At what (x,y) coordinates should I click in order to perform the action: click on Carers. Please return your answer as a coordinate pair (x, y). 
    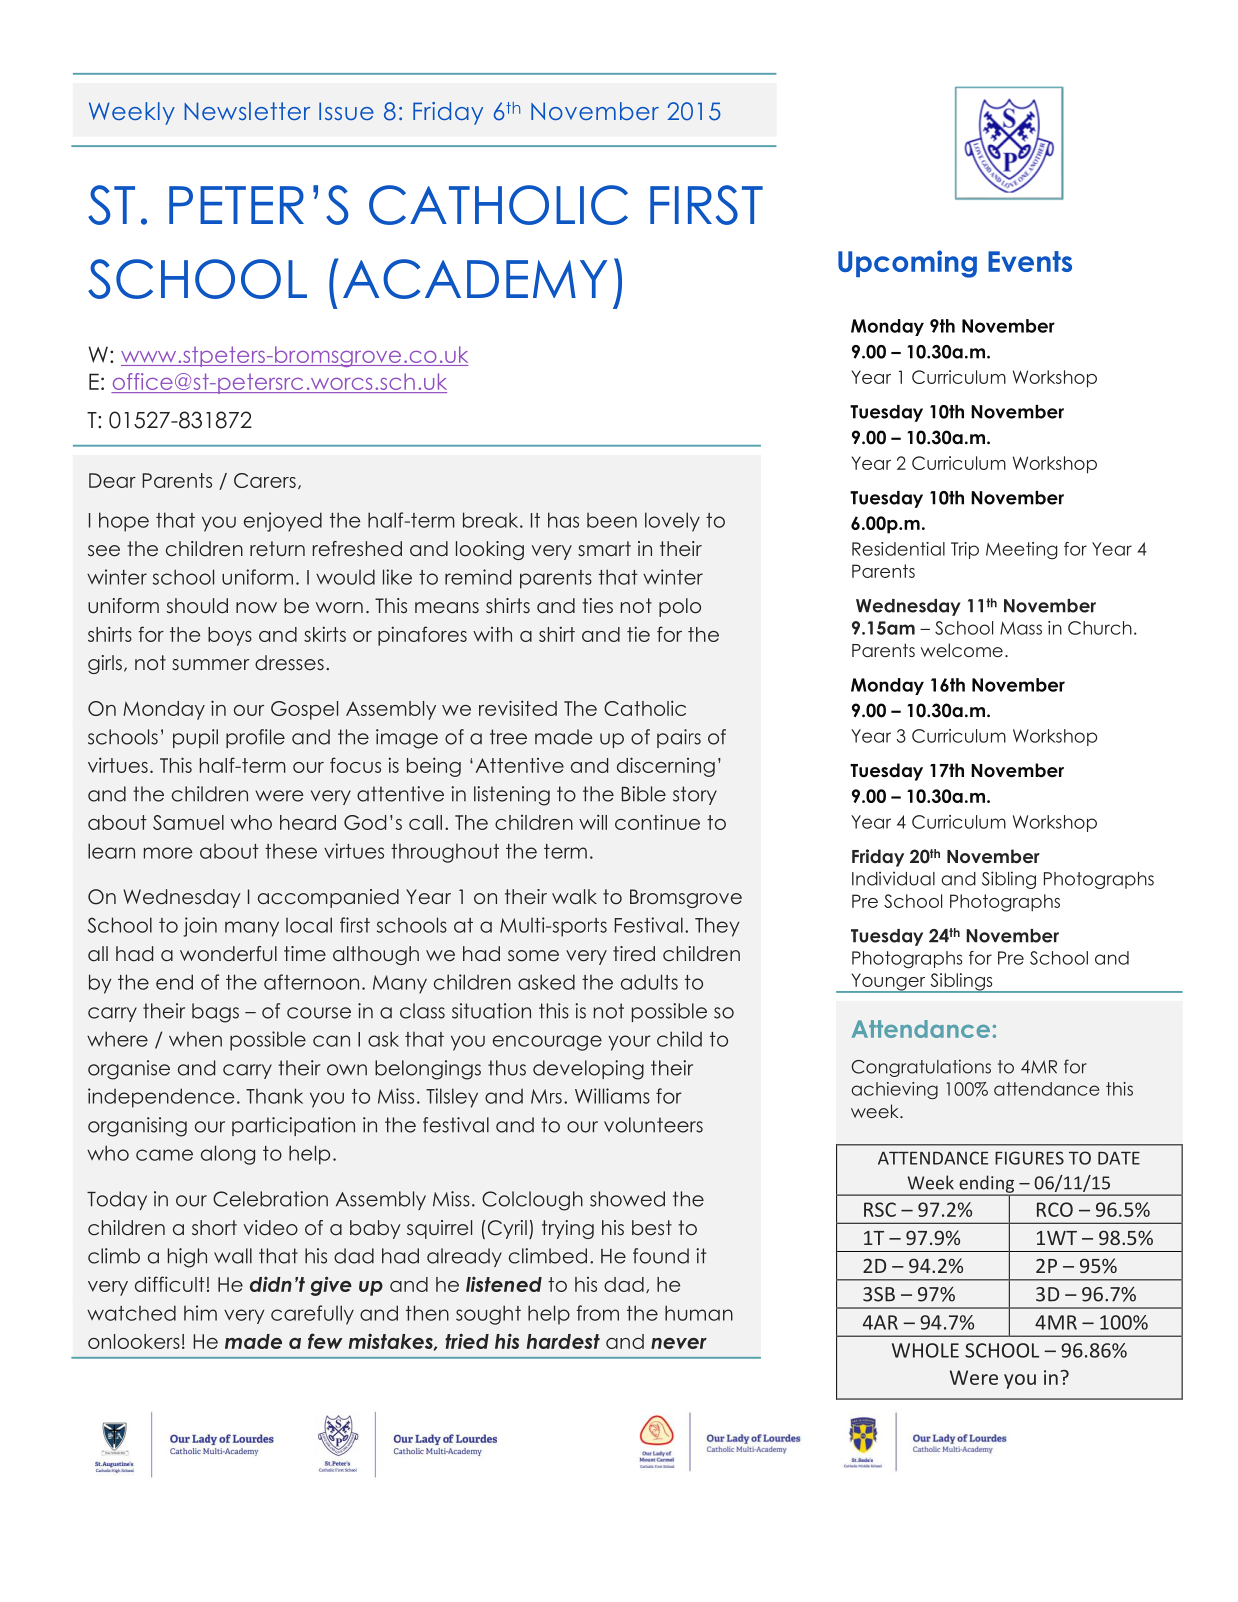
    Looking at the image, I should click on (265, 480).
